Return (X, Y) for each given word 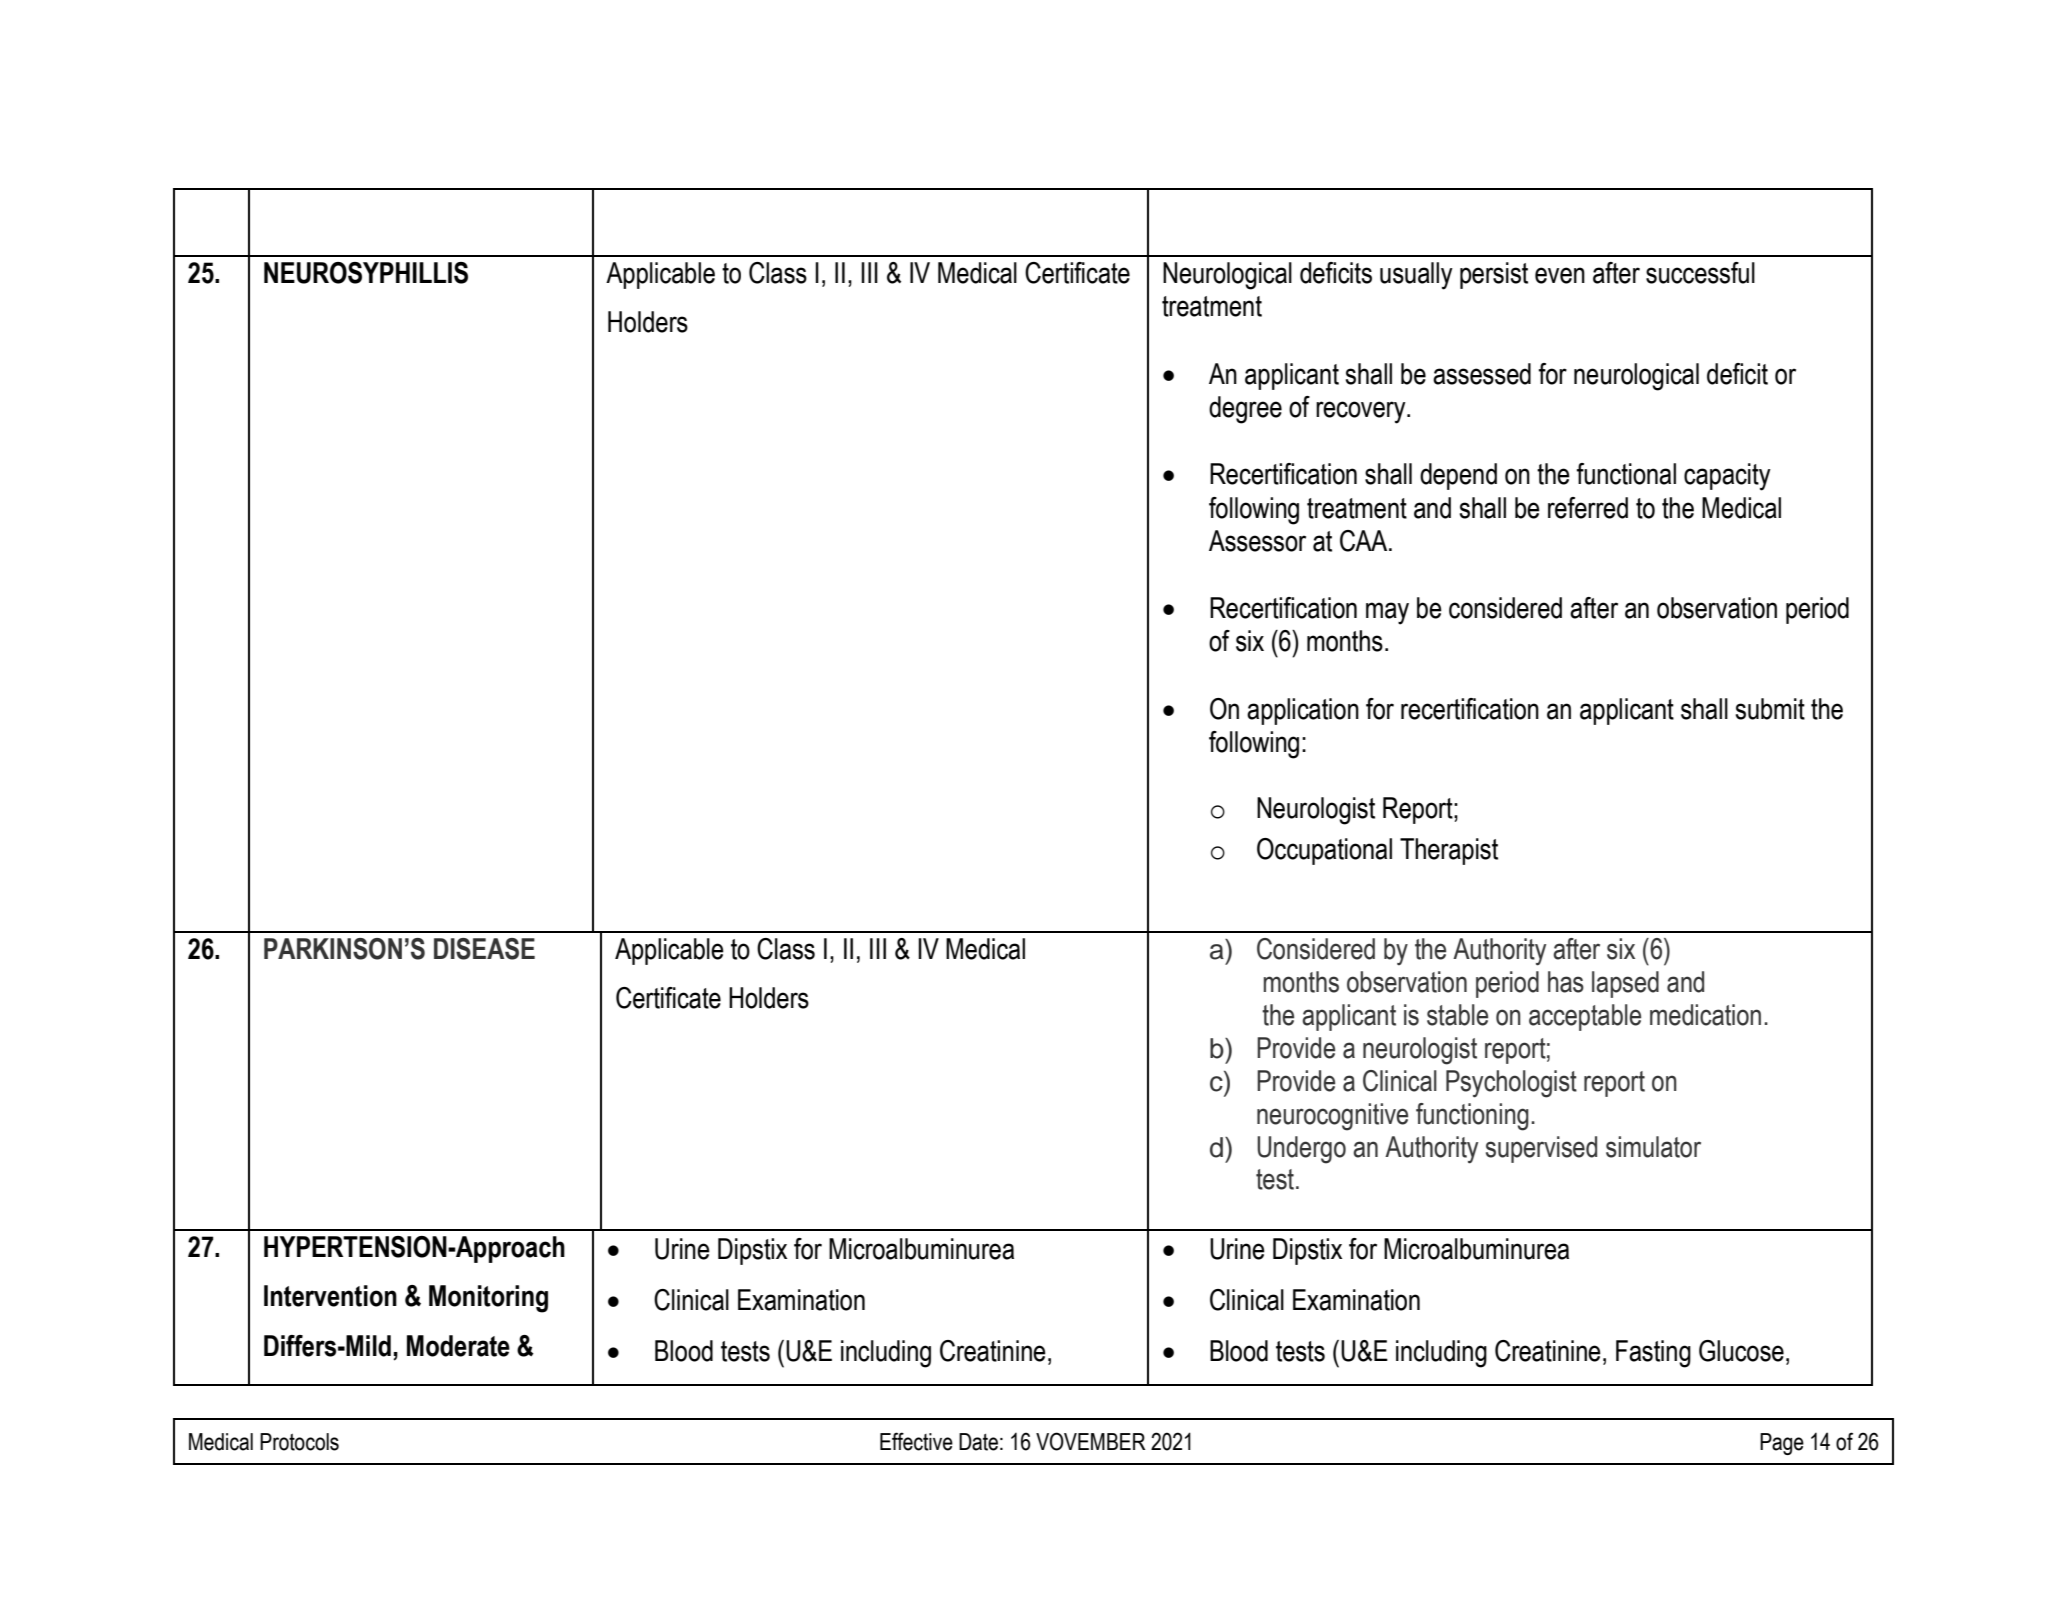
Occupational (1324, 851)
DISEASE (484, 949)
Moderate (458, 1346)
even (1560, 275)
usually (1416, 276)
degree (1245, 410)
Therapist (1449, 851)
